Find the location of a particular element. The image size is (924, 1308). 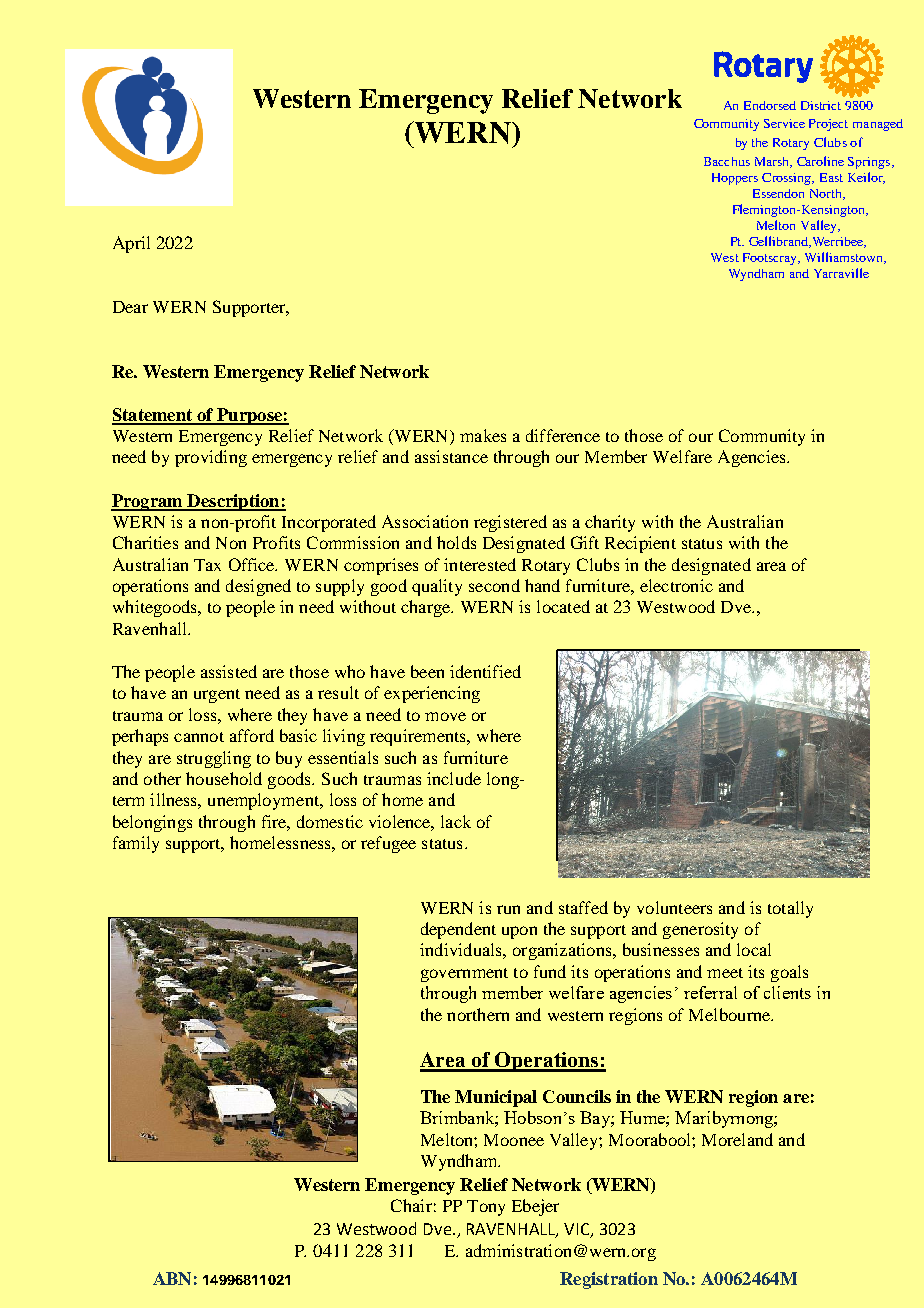

Bacchus is located at coordinates (727, 161).
